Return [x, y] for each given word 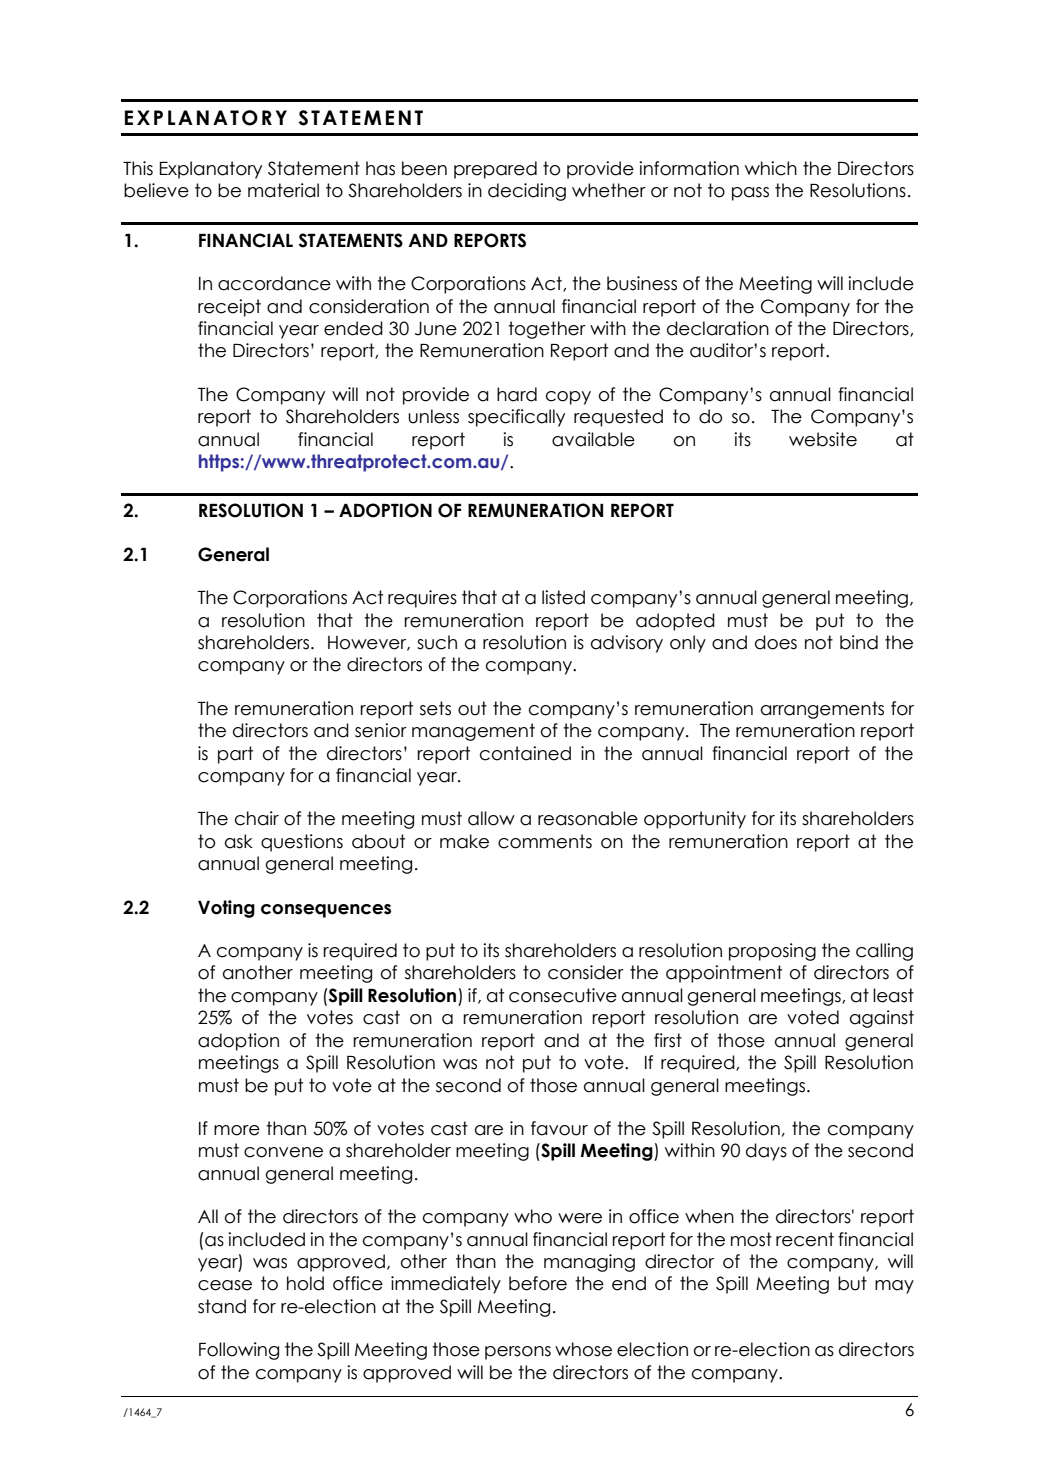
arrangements [822, 710]
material [283, 190]
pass [750, 194]
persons [518, 1353]
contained [525, 753]
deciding [527, 192]
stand [222, 1306]
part [235, 755]
